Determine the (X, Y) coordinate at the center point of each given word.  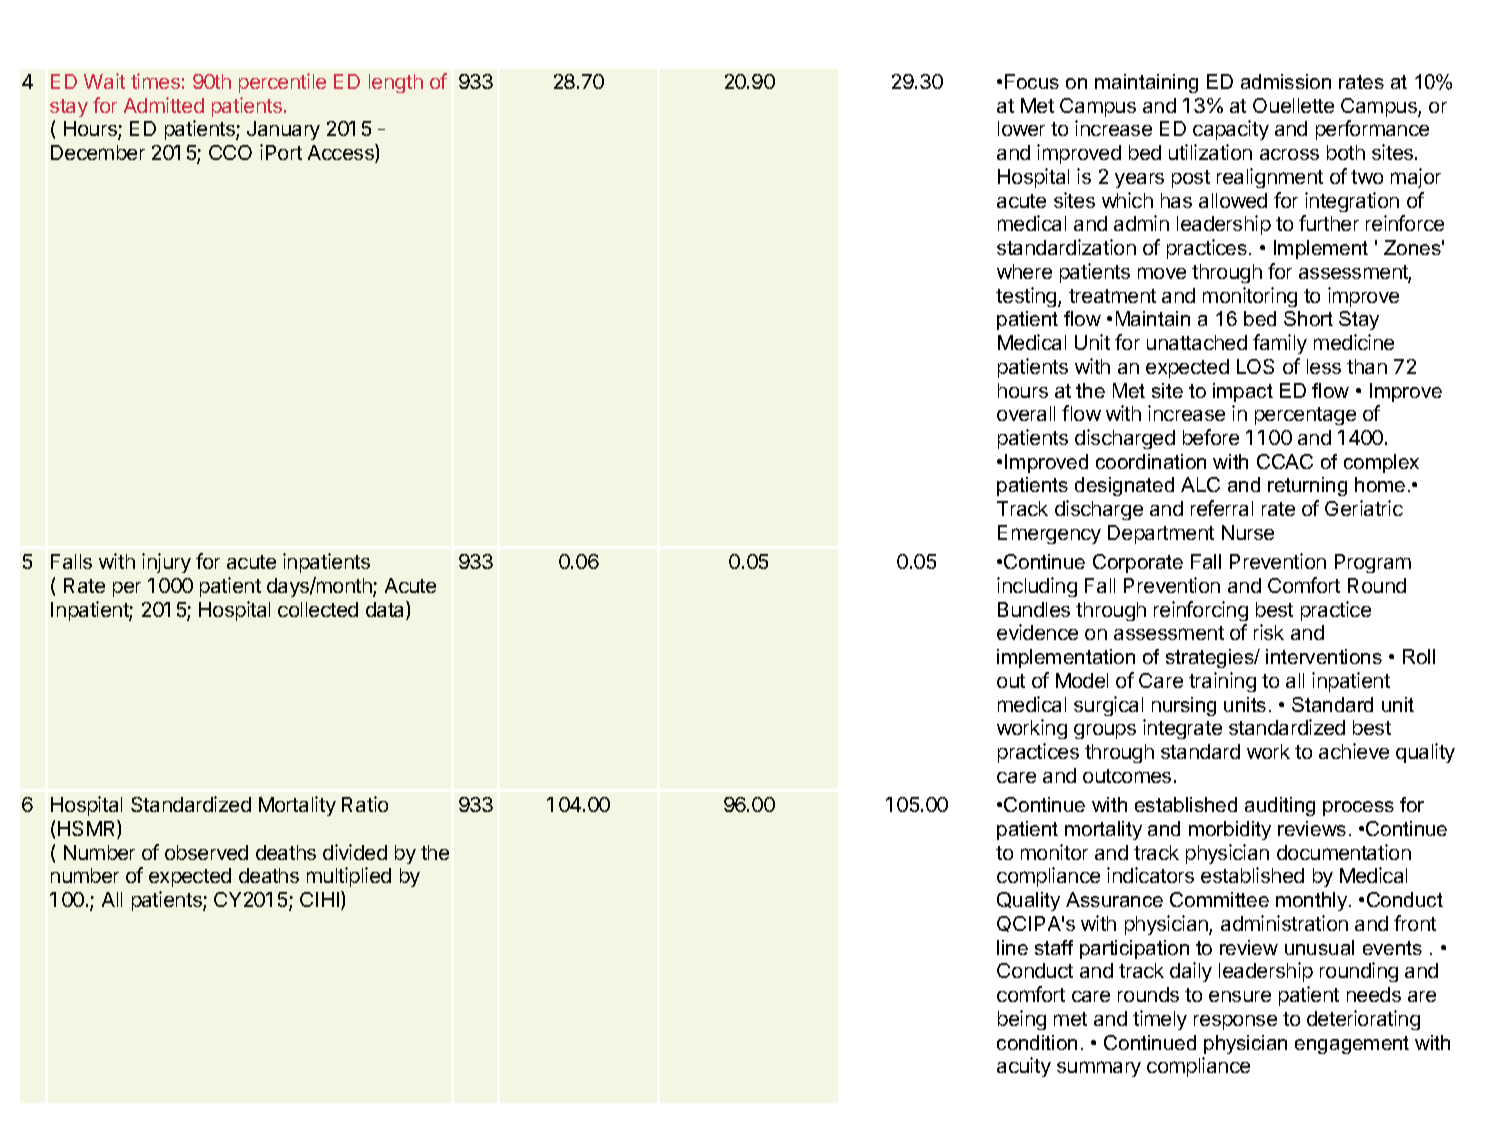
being (1022, 1020)
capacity (1231, 130)
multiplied (349, 877)
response (1235, 1022)
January (283, 130)
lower (1021, 128)
